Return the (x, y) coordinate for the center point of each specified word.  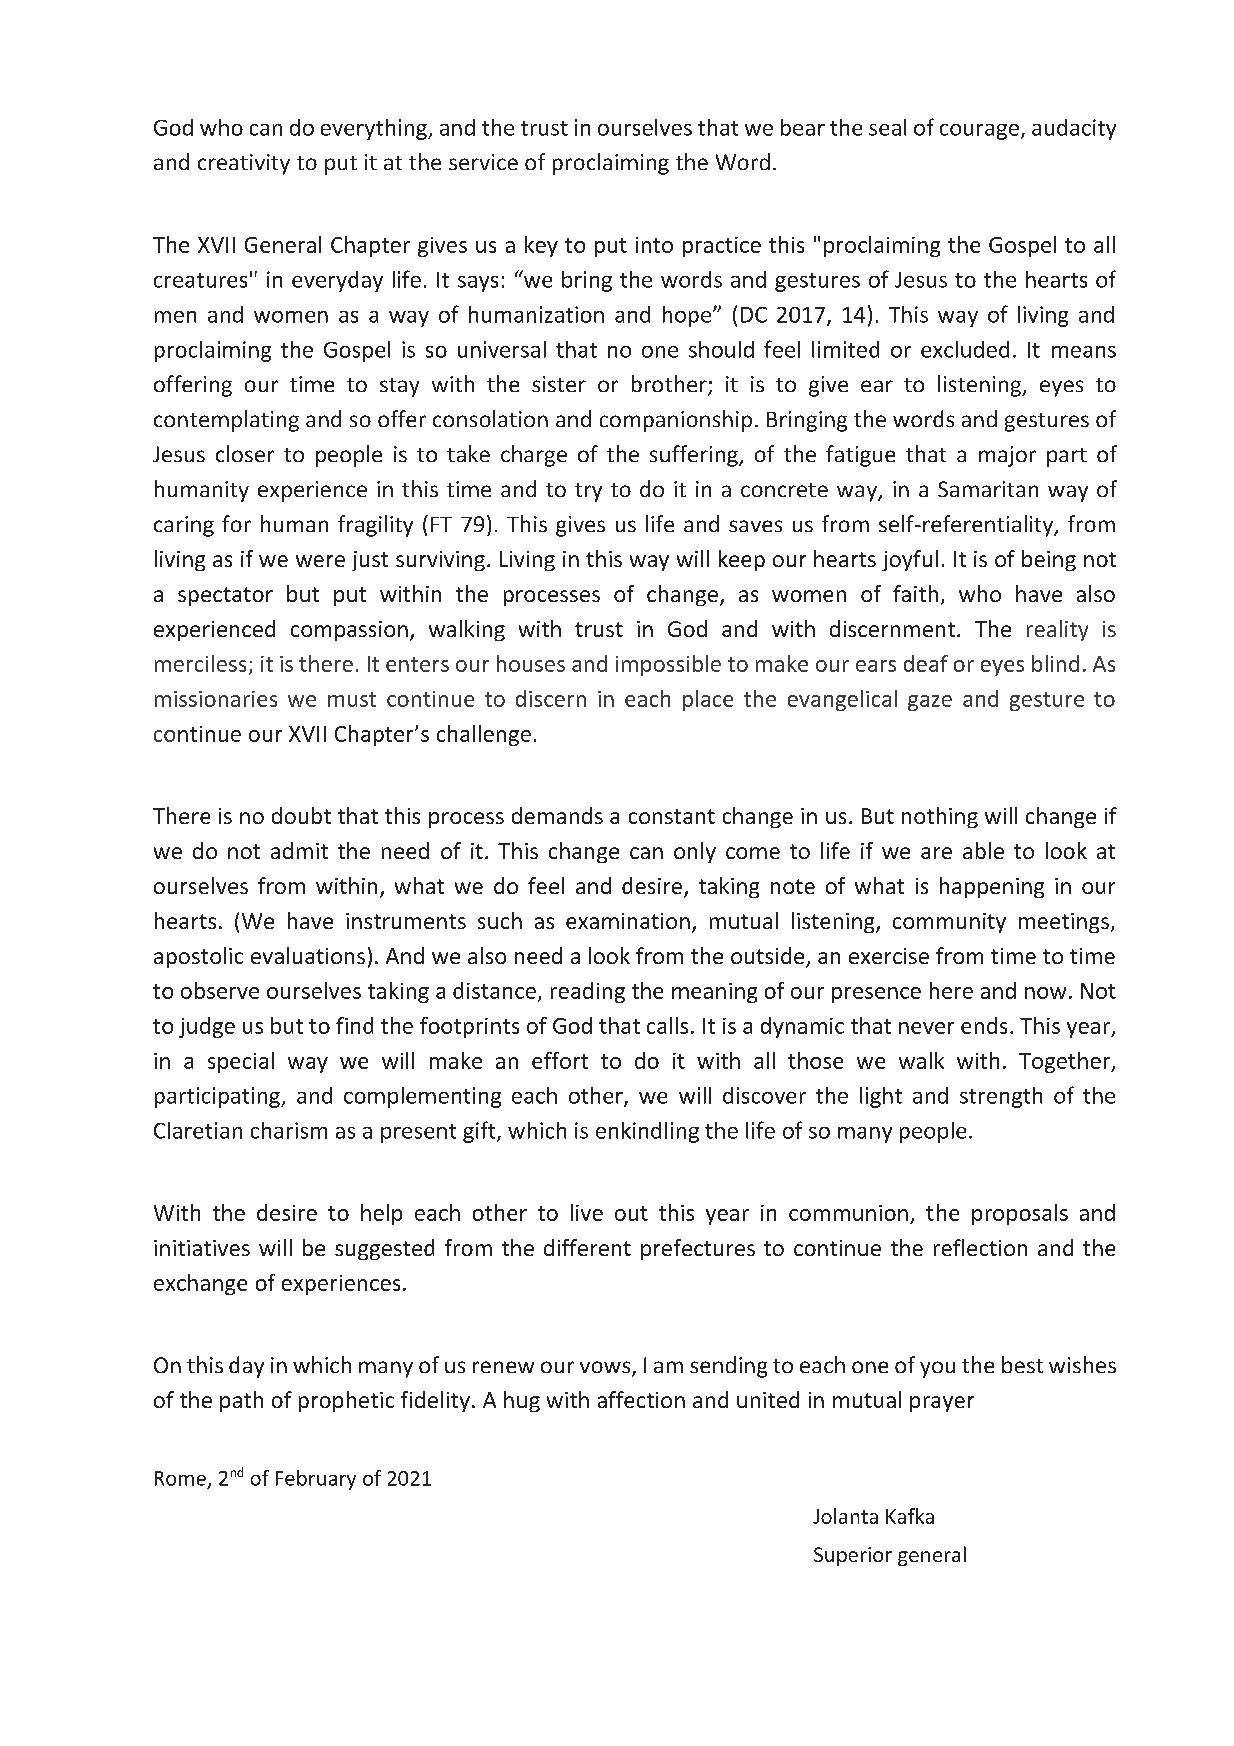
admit (299, 850)
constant (672, 816)
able (983, 850)
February (316, 1480)
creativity (244, 164)
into (654, 245)
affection (641, 1399)
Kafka (910, 1516)
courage (979, 132)
